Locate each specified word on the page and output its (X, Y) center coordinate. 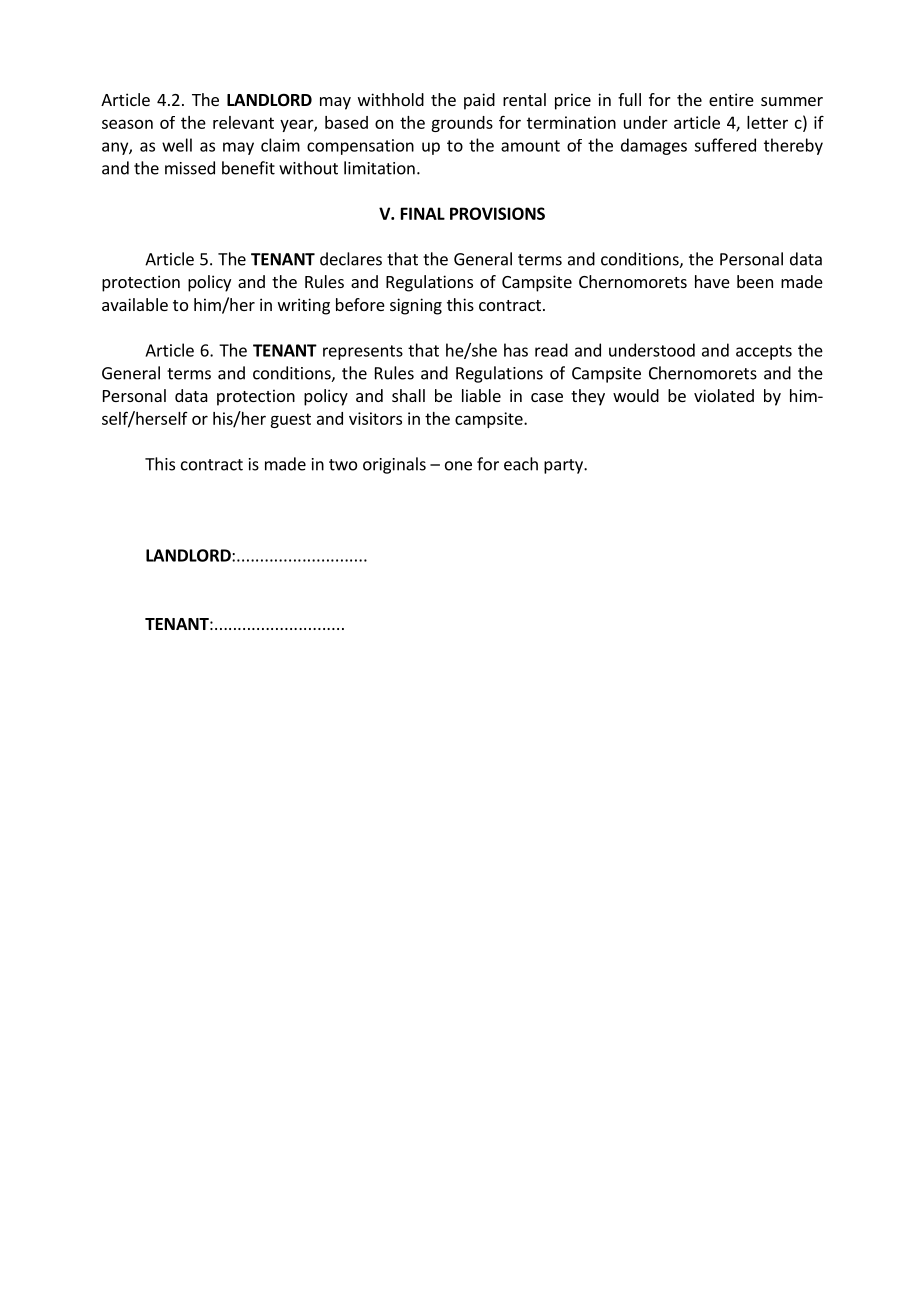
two (343, 465)
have (712, 281)
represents (363, 352)
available (135, 304)
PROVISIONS (497, 213)
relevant (243, 122)
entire (731, 99)
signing (416, 306)
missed (190, 168)
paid (479, 101)
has (516, 350)
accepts (764, 352)
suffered (725, 145)
